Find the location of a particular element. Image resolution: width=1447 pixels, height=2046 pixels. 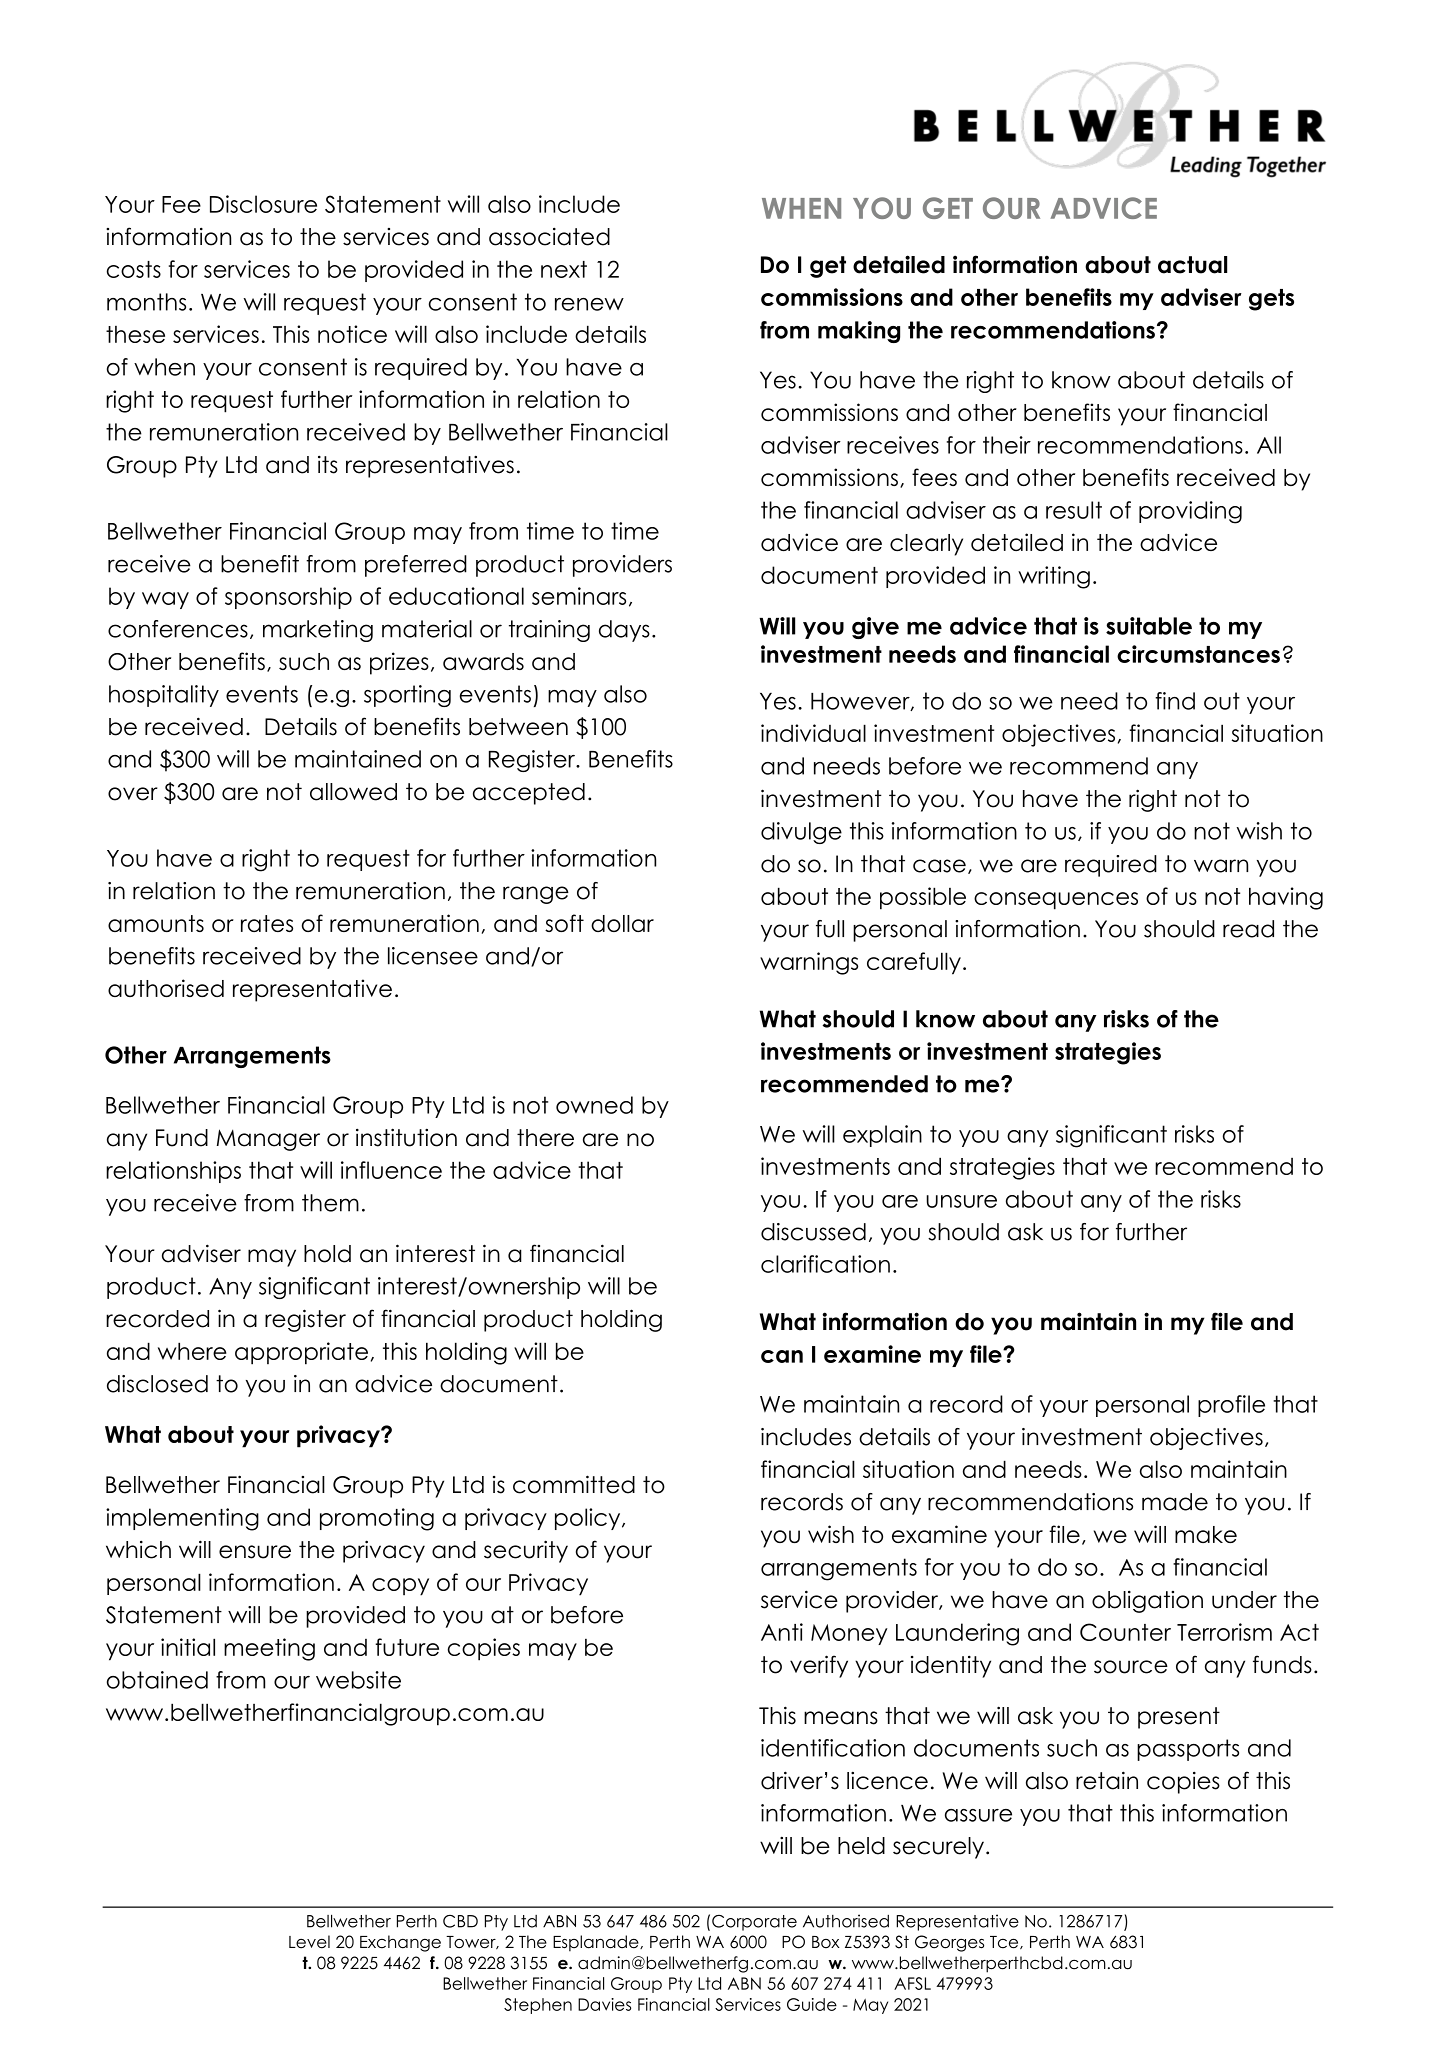

committed is located at coordinates (574, 1484).
